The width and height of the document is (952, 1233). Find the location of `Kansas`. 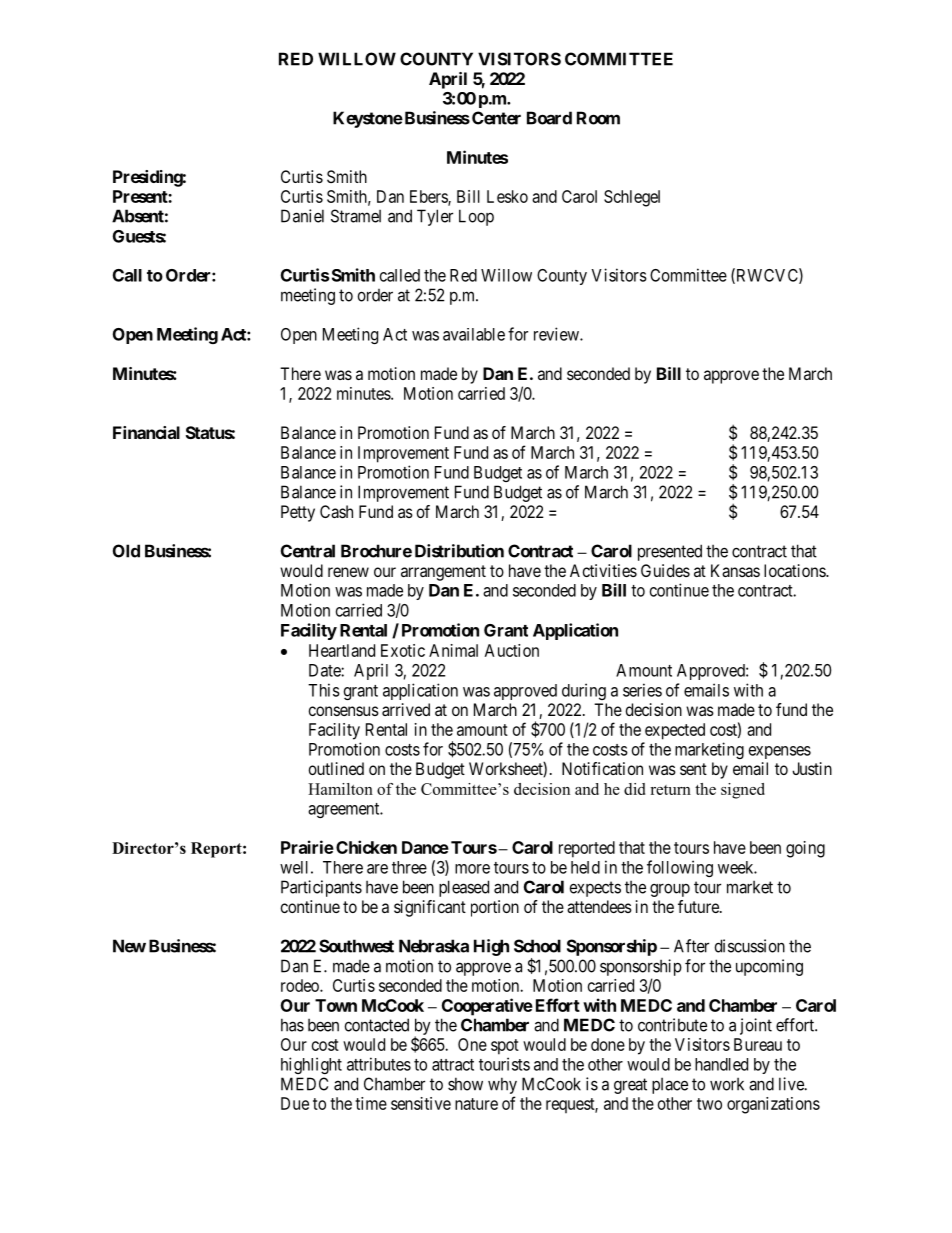

Kansas is located at coordinates (735, 570).
